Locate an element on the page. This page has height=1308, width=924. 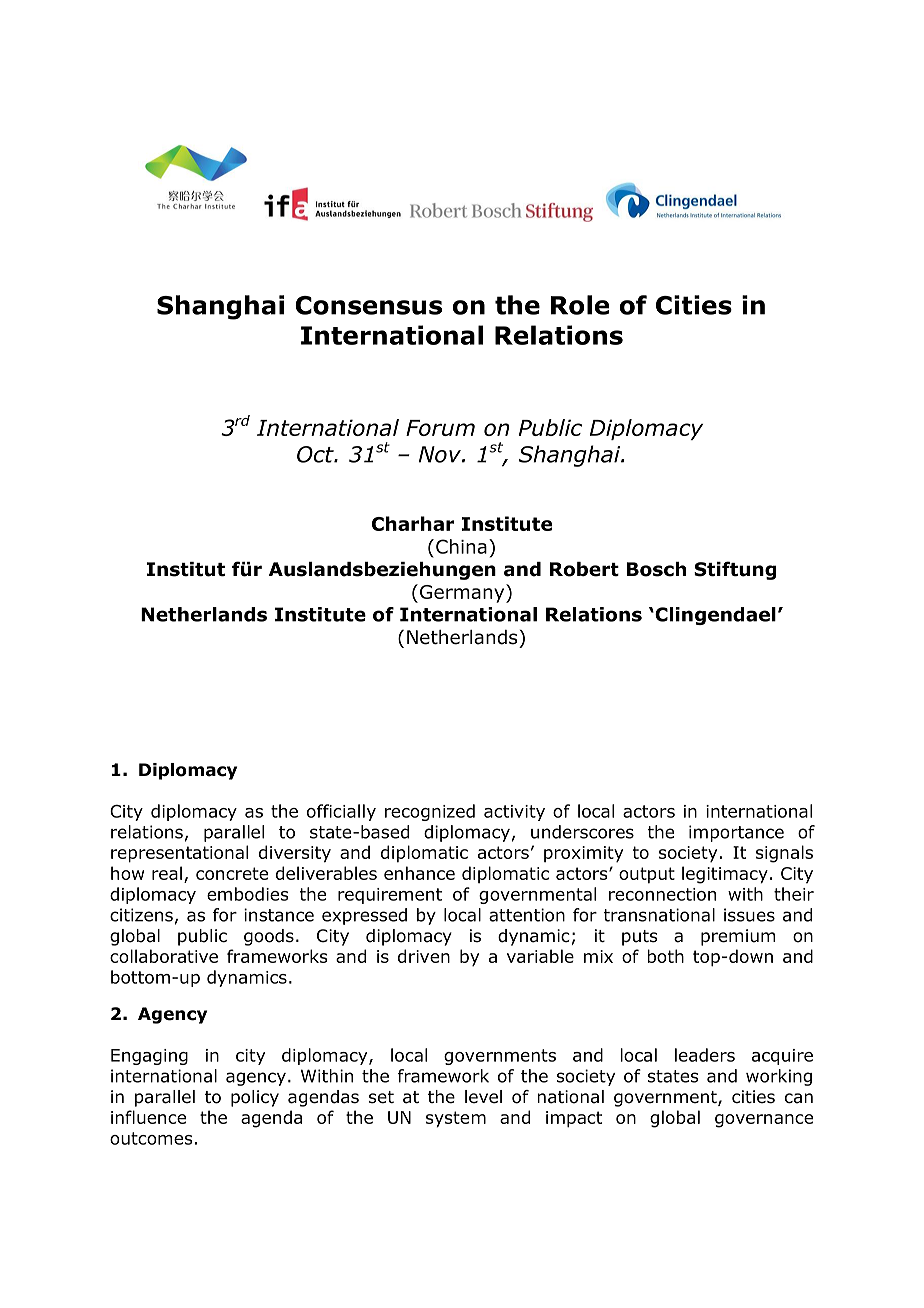
Forum is located at coordinates (440, 428).
